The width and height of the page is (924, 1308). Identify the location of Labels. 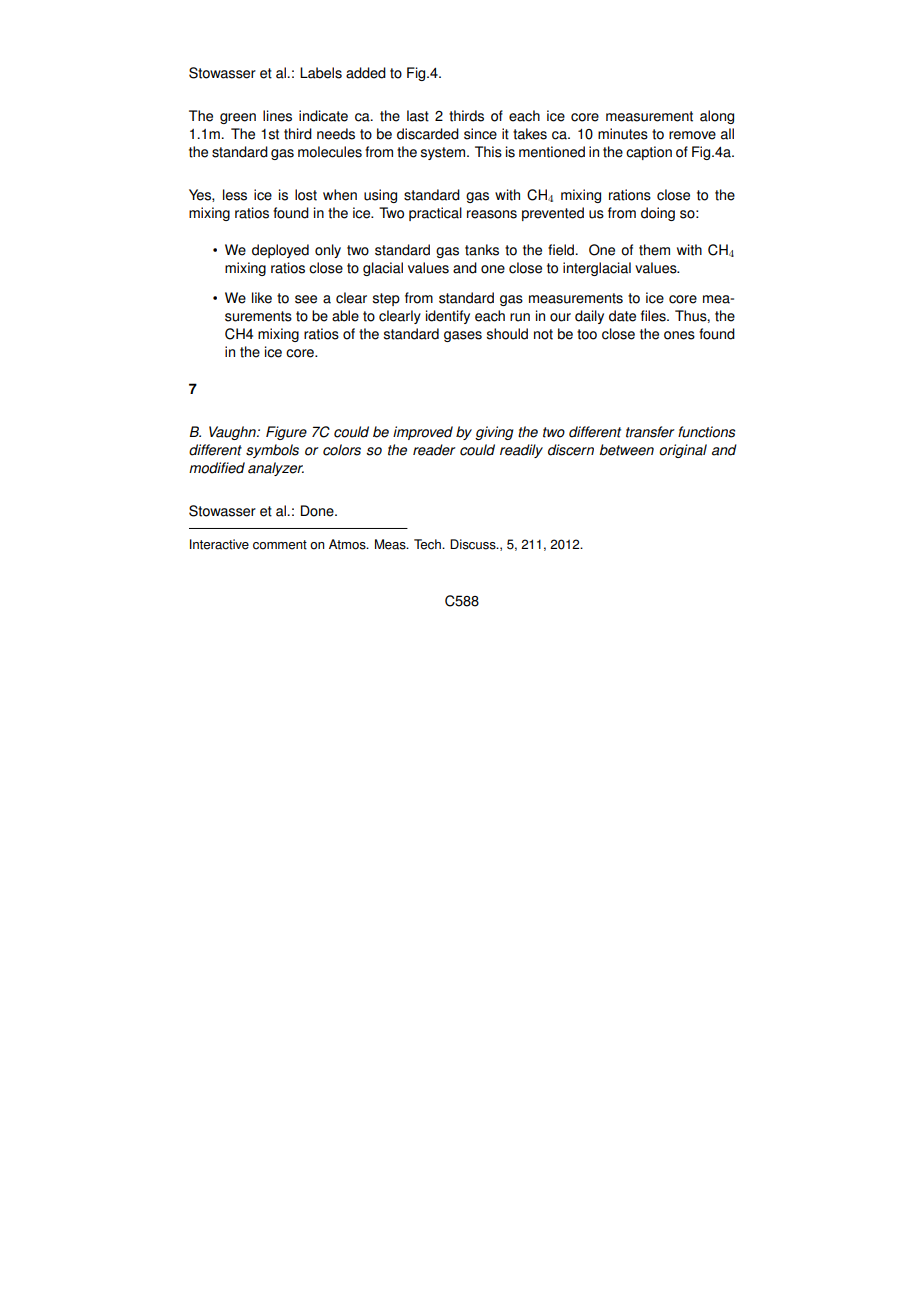
(321, 73).
